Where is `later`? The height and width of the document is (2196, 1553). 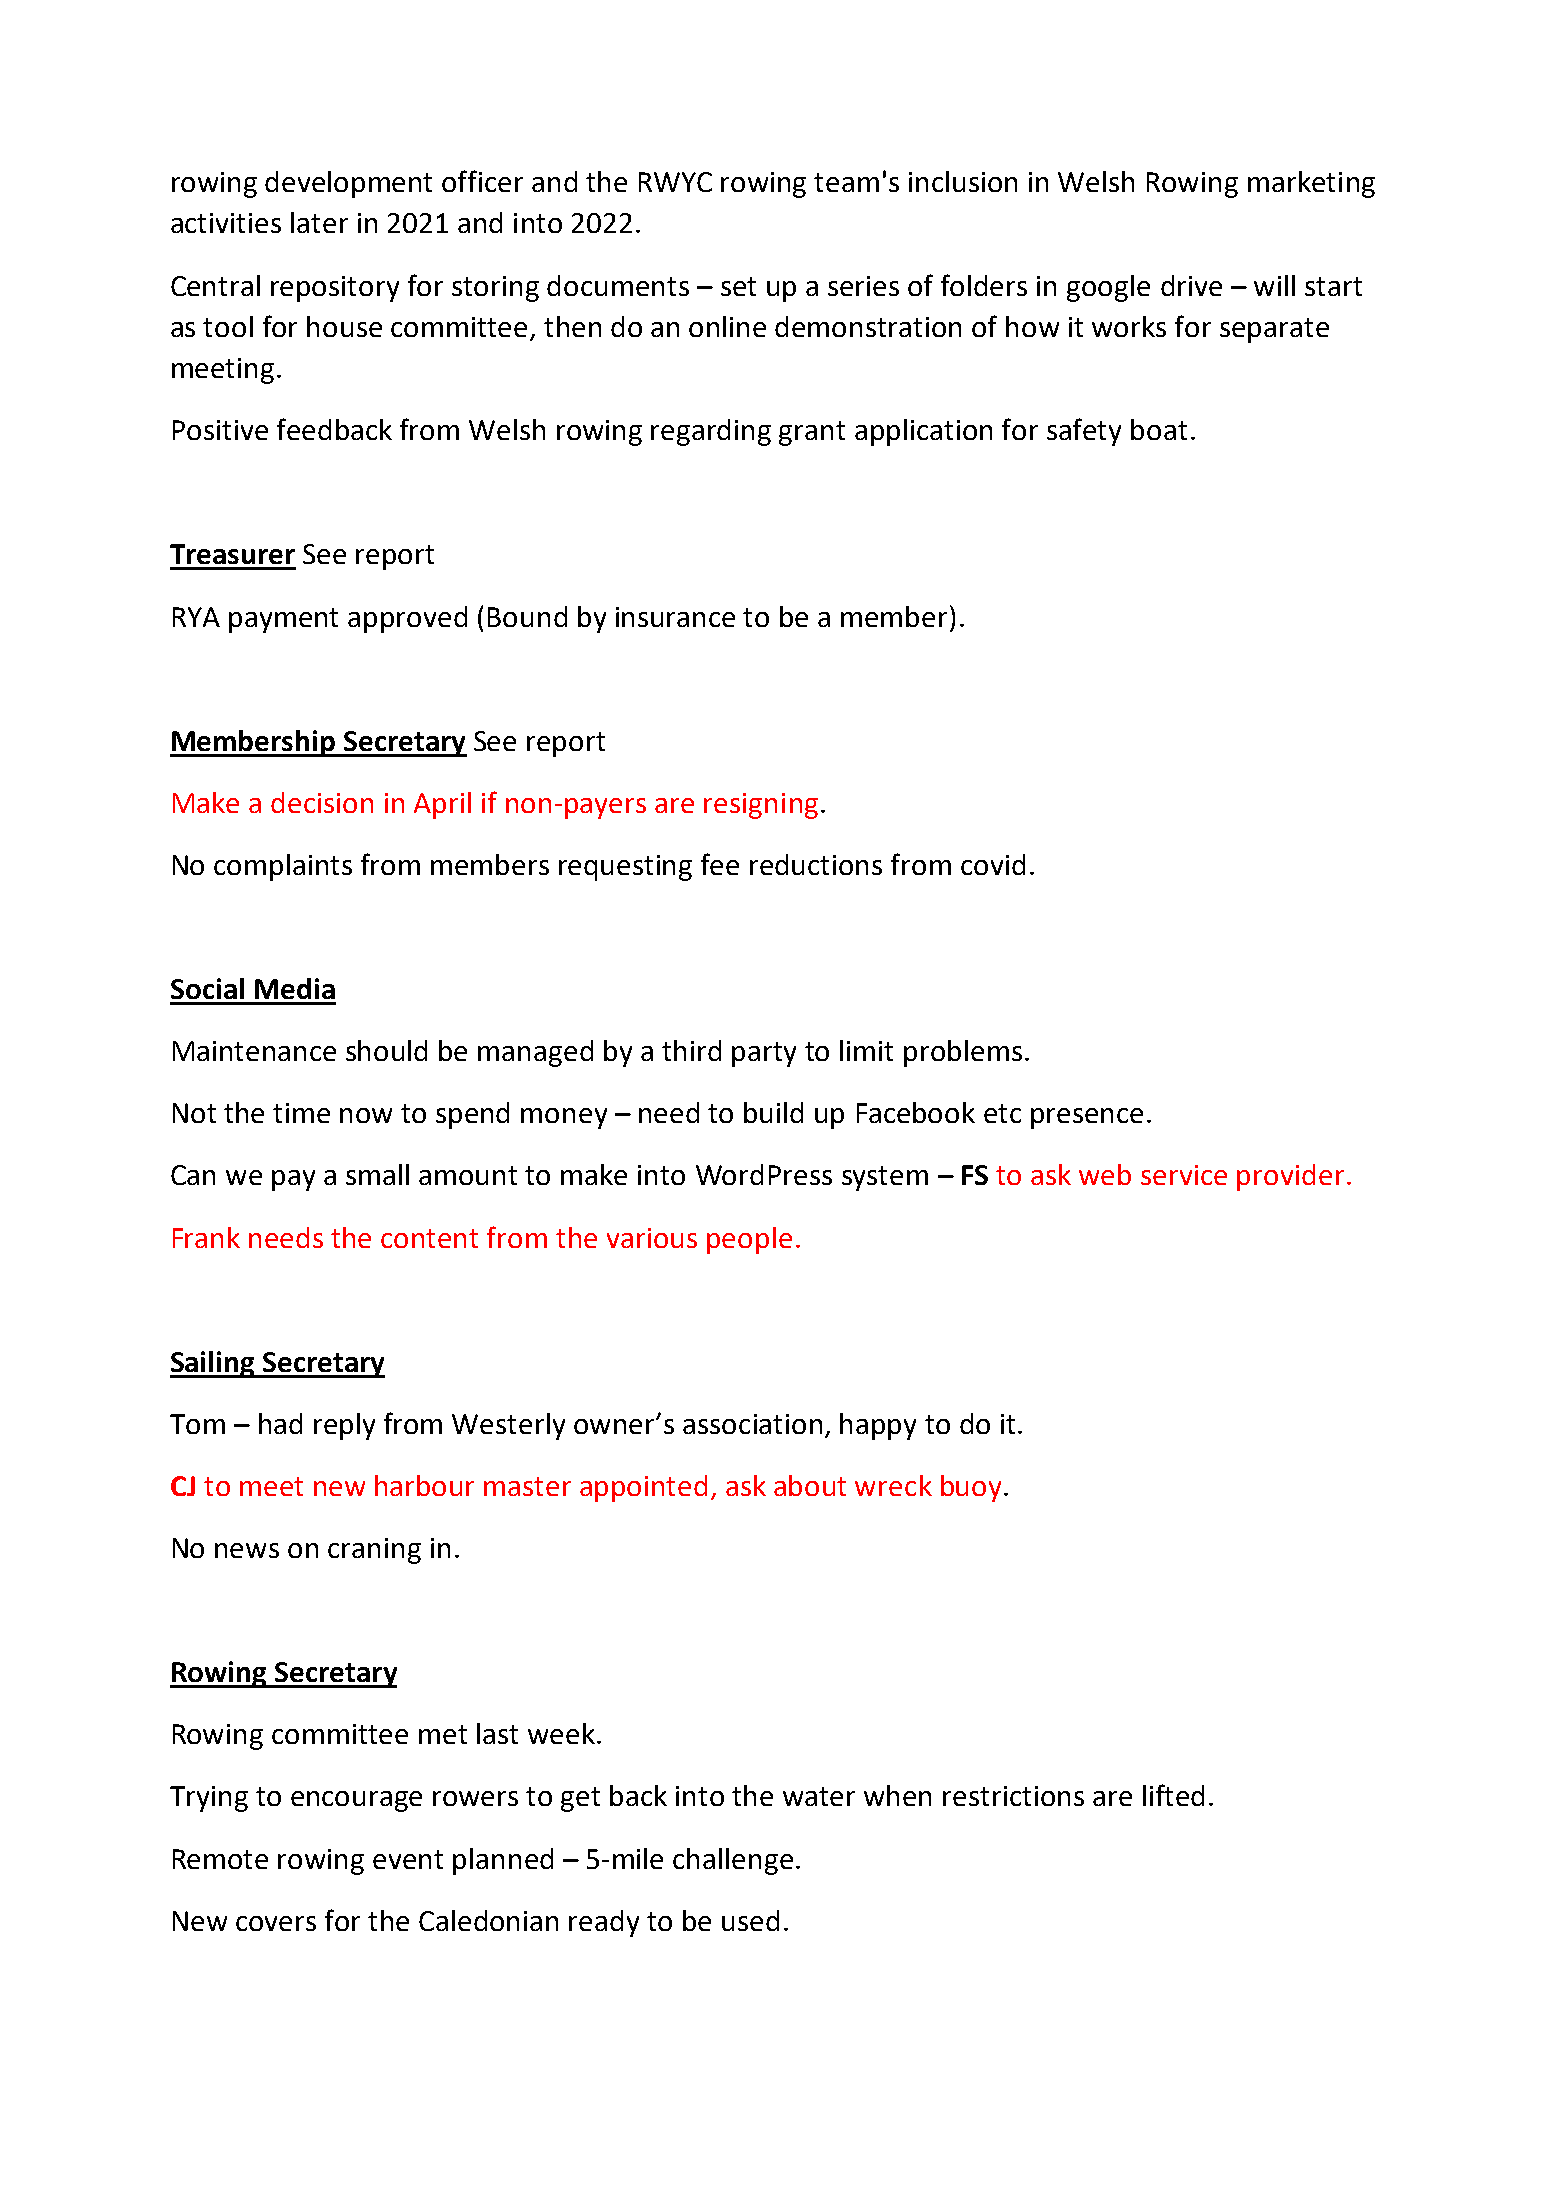
later is located at coordinates (319, 222).
